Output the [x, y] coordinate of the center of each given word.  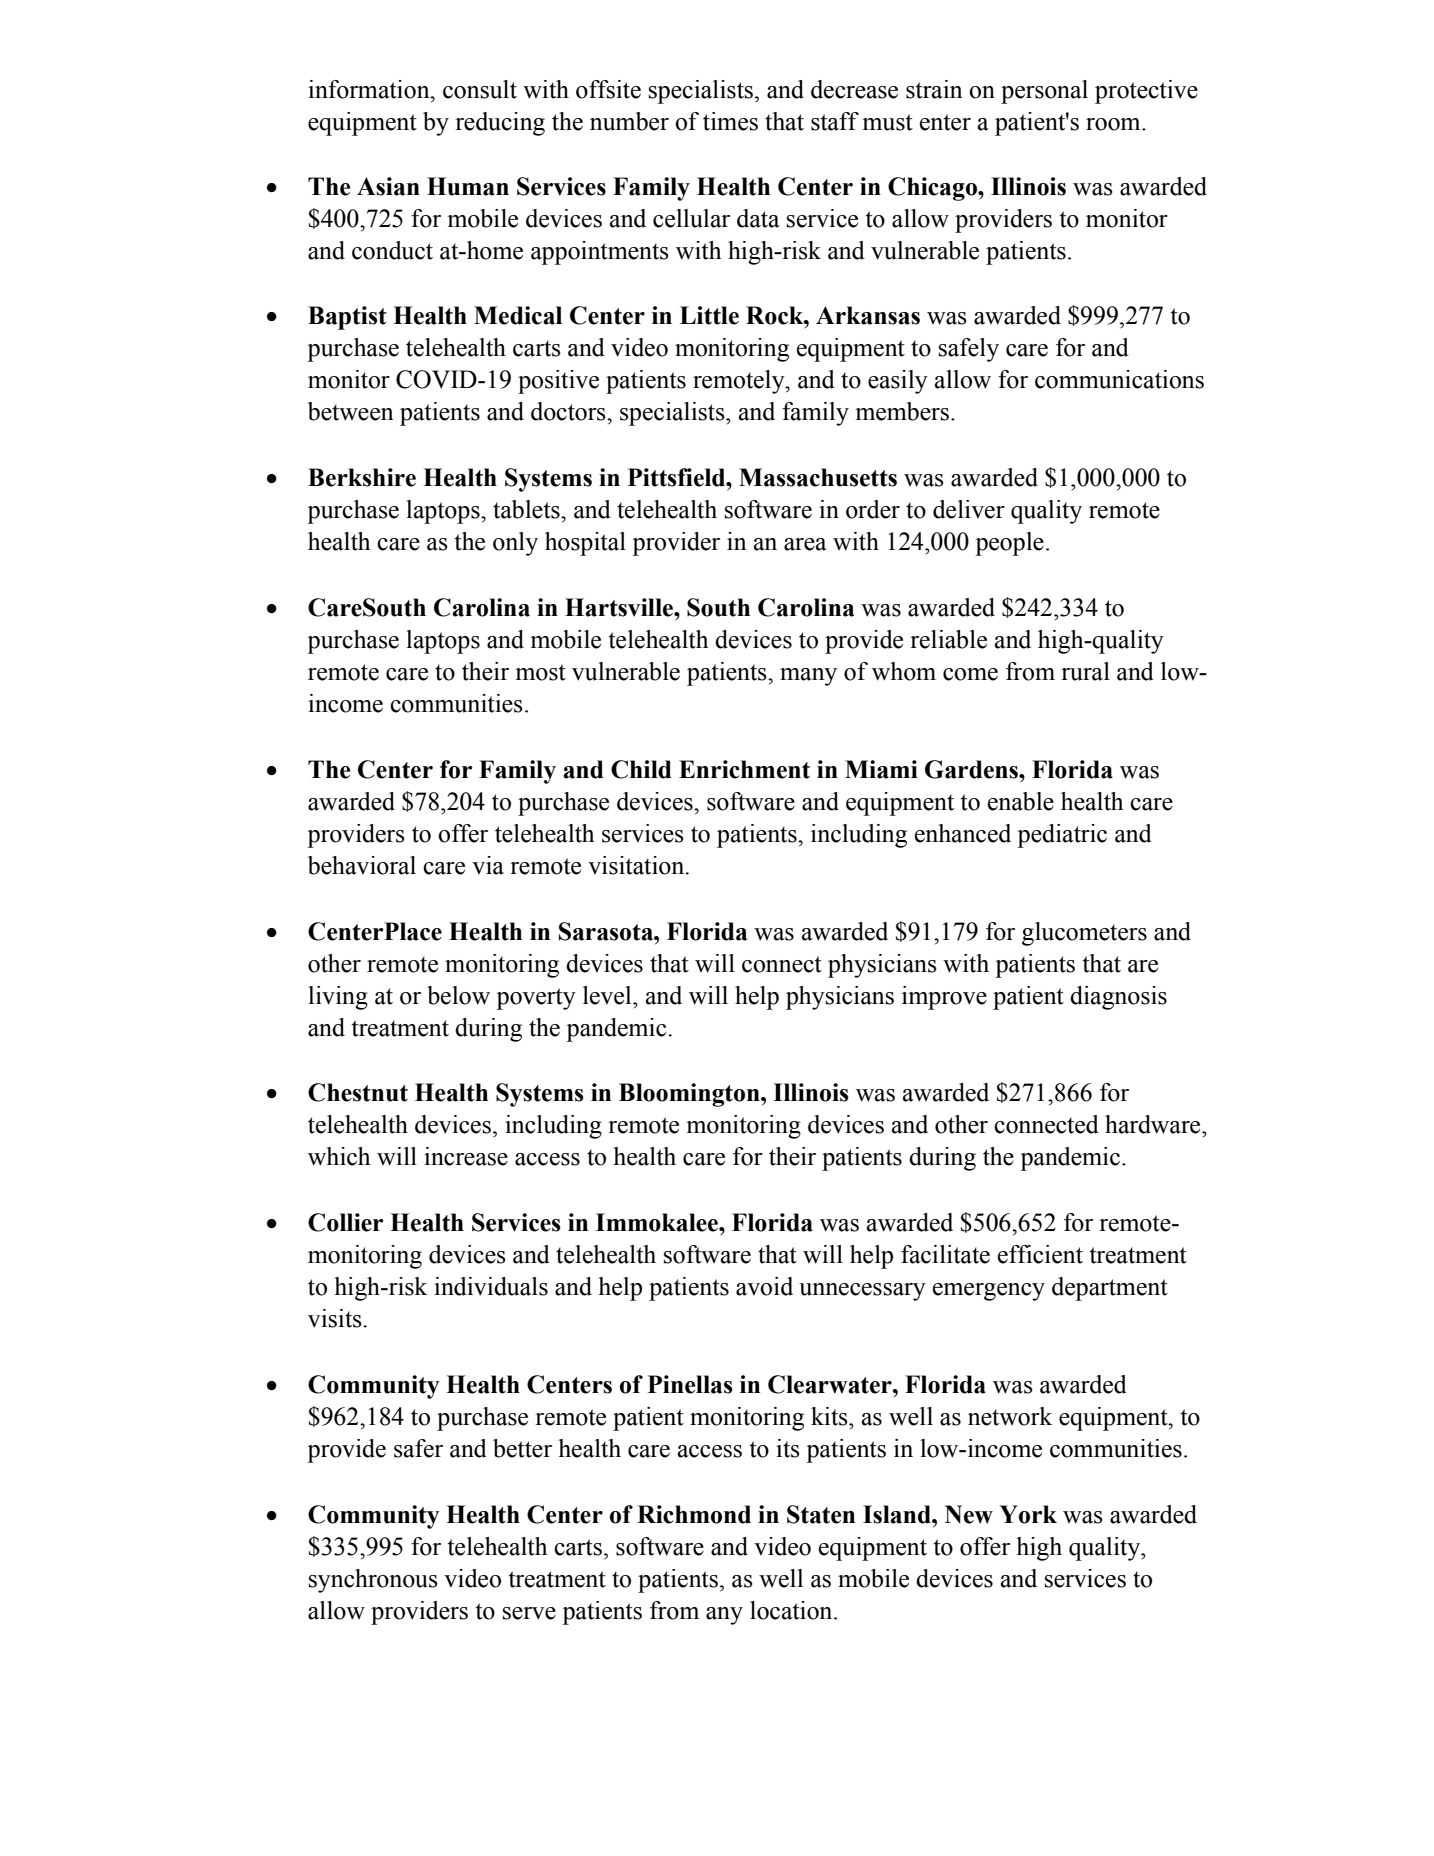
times [730, 121]
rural [1085, 671]
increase [466, 1156]
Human [468, 186]
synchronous [373, 1581]
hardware [1154, 1124]
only [515, 544]
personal [1044, 92]
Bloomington [690, 1095]
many [808, 677]
